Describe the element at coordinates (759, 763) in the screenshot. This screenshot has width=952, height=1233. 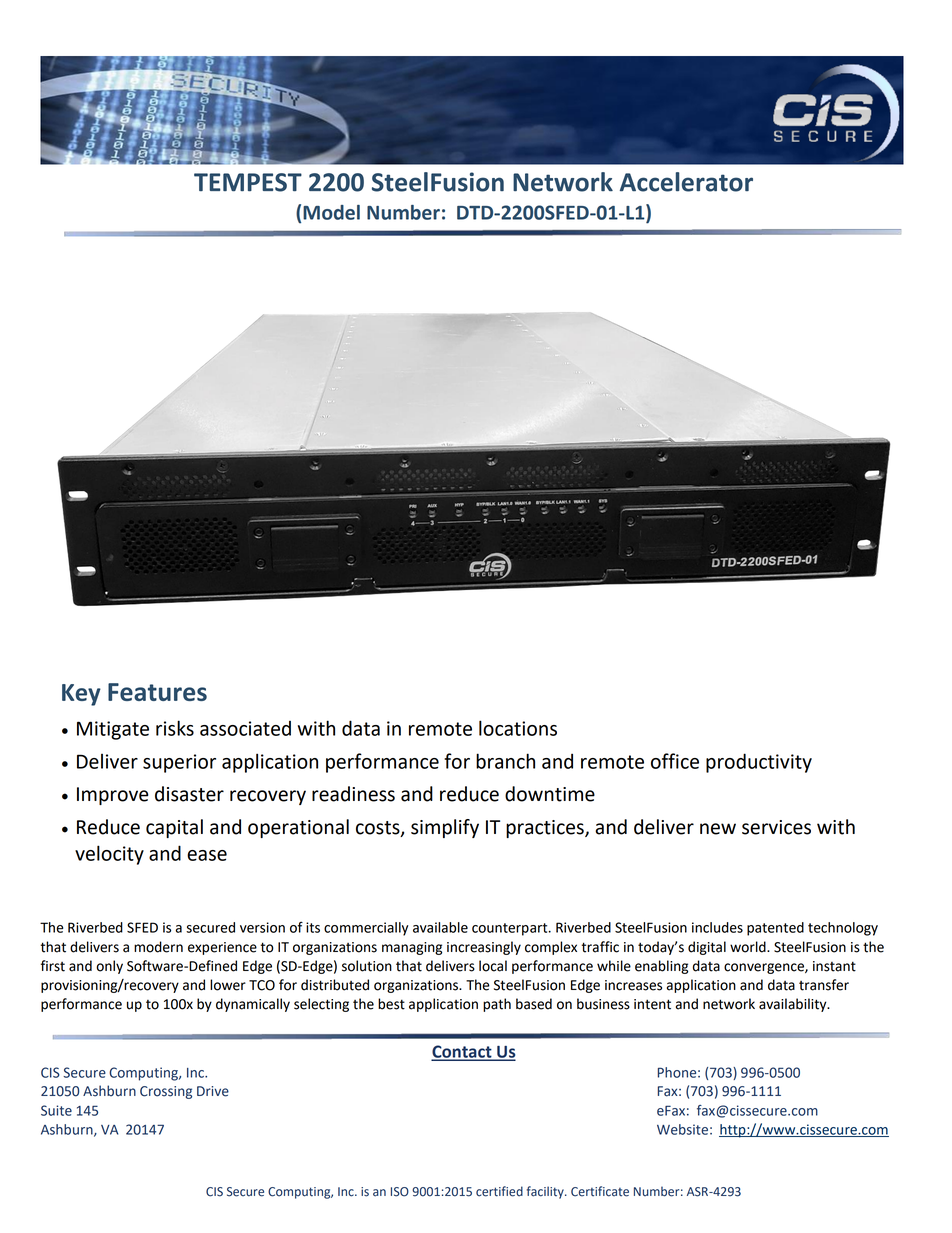
I see `productivity` at that location.
